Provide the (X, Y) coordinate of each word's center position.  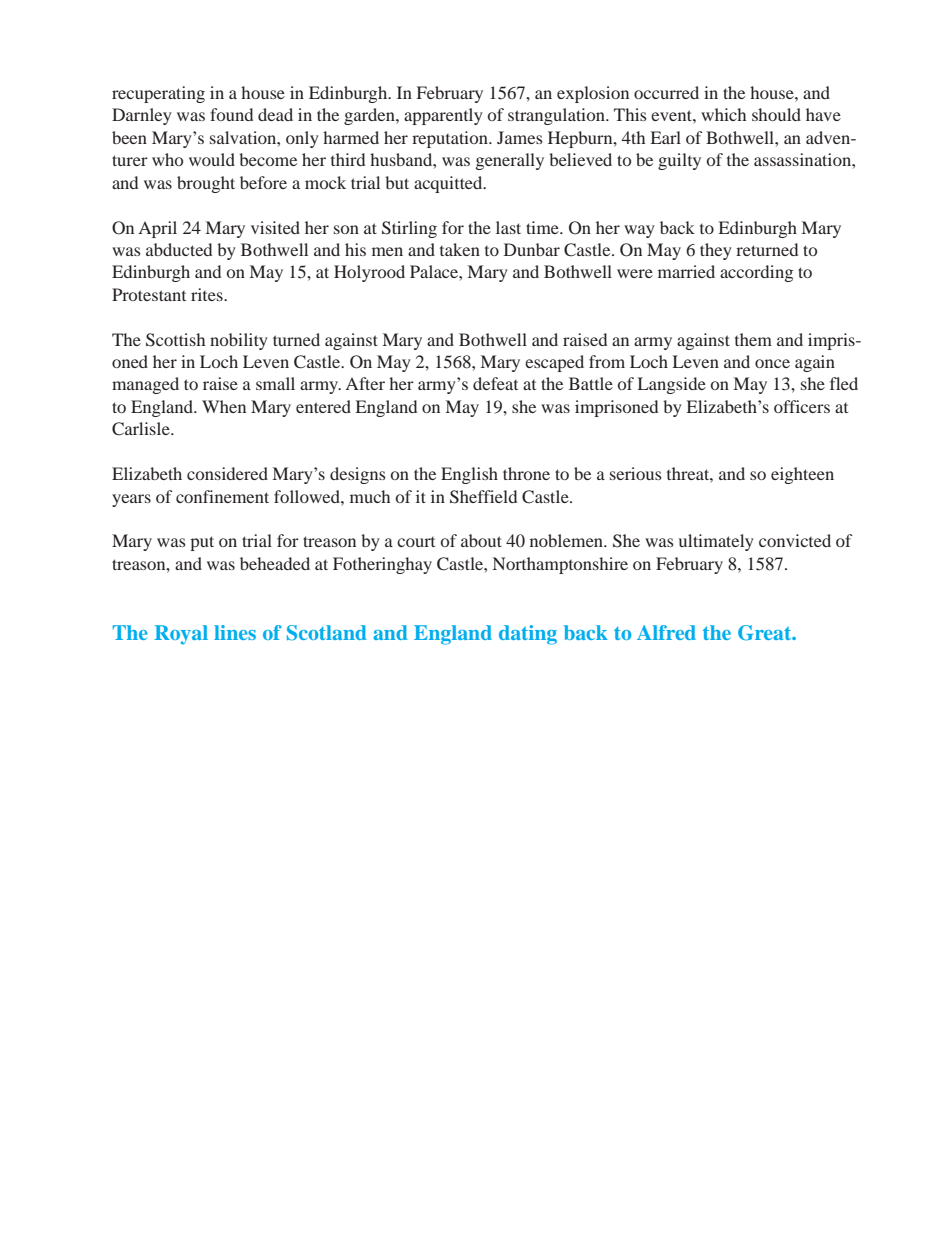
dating (528, 635)
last (508, 227)
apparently (443, 116)
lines (235, 632)
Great (766, 633)
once (772, 363)
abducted (179, 249)
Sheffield (483, 497)
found (231, 114)
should (776, 114)
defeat (495, 383)
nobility (239, 341)
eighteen (802, 475)
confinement (222, 496)
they (716, 251)
